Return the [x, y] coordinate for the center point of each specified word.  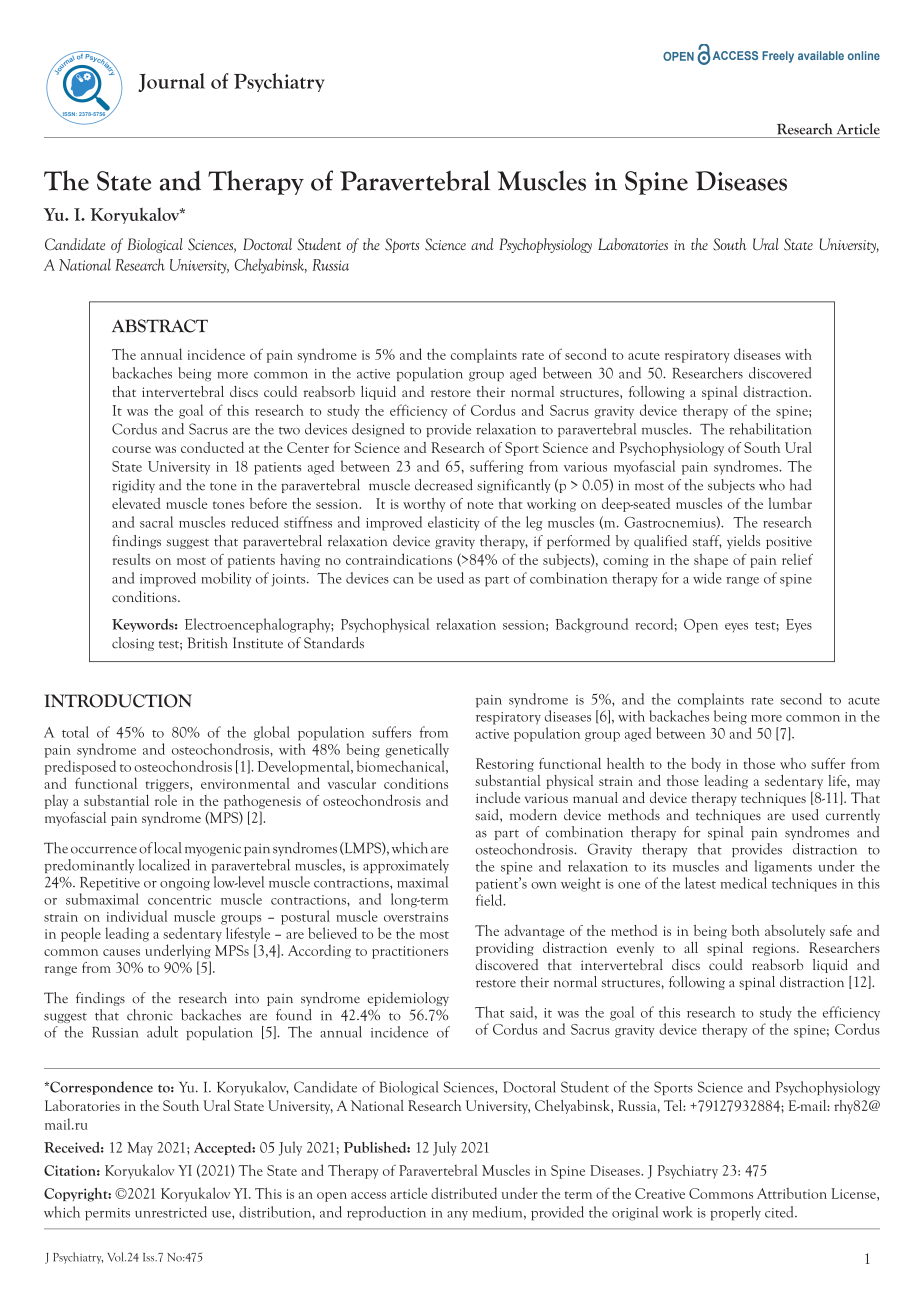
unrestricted [171, 1212]
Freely [778, 57]
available [821, 55]
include [498, 797]
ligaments [783, 867]
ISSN [68, 115]
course [131, 449]
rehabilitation [770, 429]
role [166, 800]
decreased [444, 485]
